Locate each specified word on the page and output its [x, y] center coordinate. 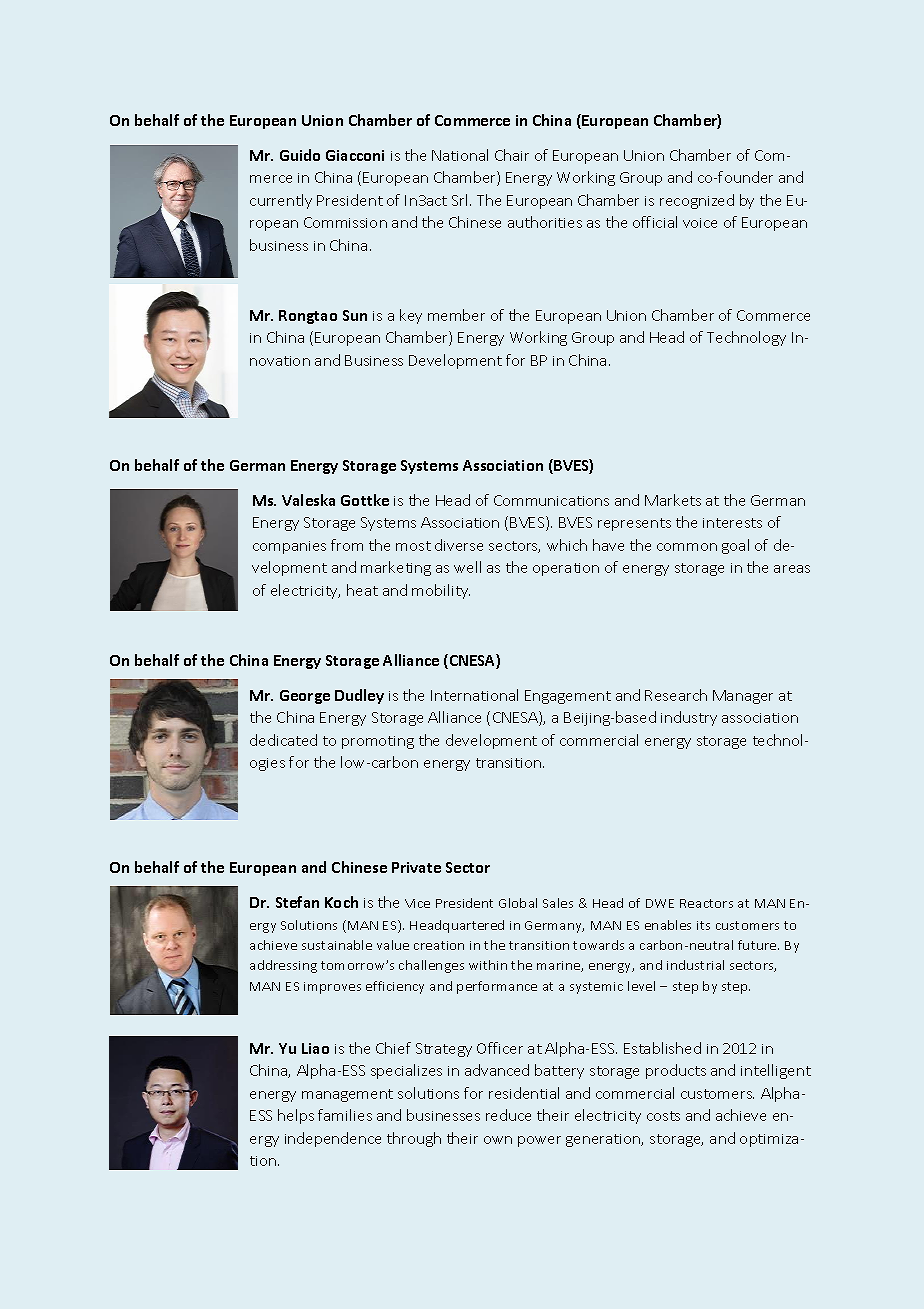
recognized [697, 201]
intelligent [776, 1071]
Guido [300, 155]
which [567, 545]
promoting [378, 742]
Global [518, 903]
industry [689, 718]
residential [524, 1093]
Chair [512, 155]
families [345, 1115]
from [347, 545]
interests [732, 523]
